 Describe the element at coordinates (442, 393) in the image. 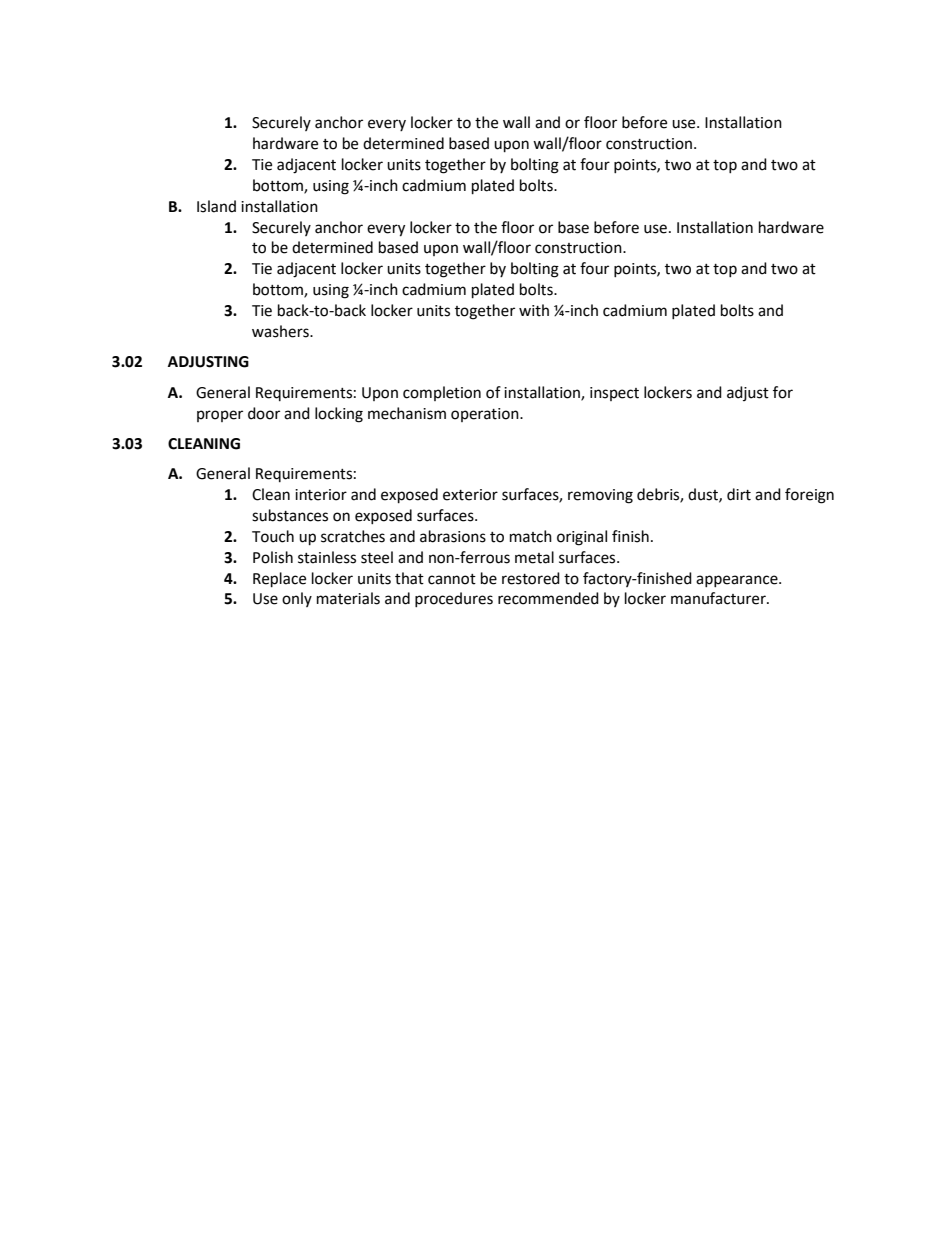

I see `completion` at that location.
